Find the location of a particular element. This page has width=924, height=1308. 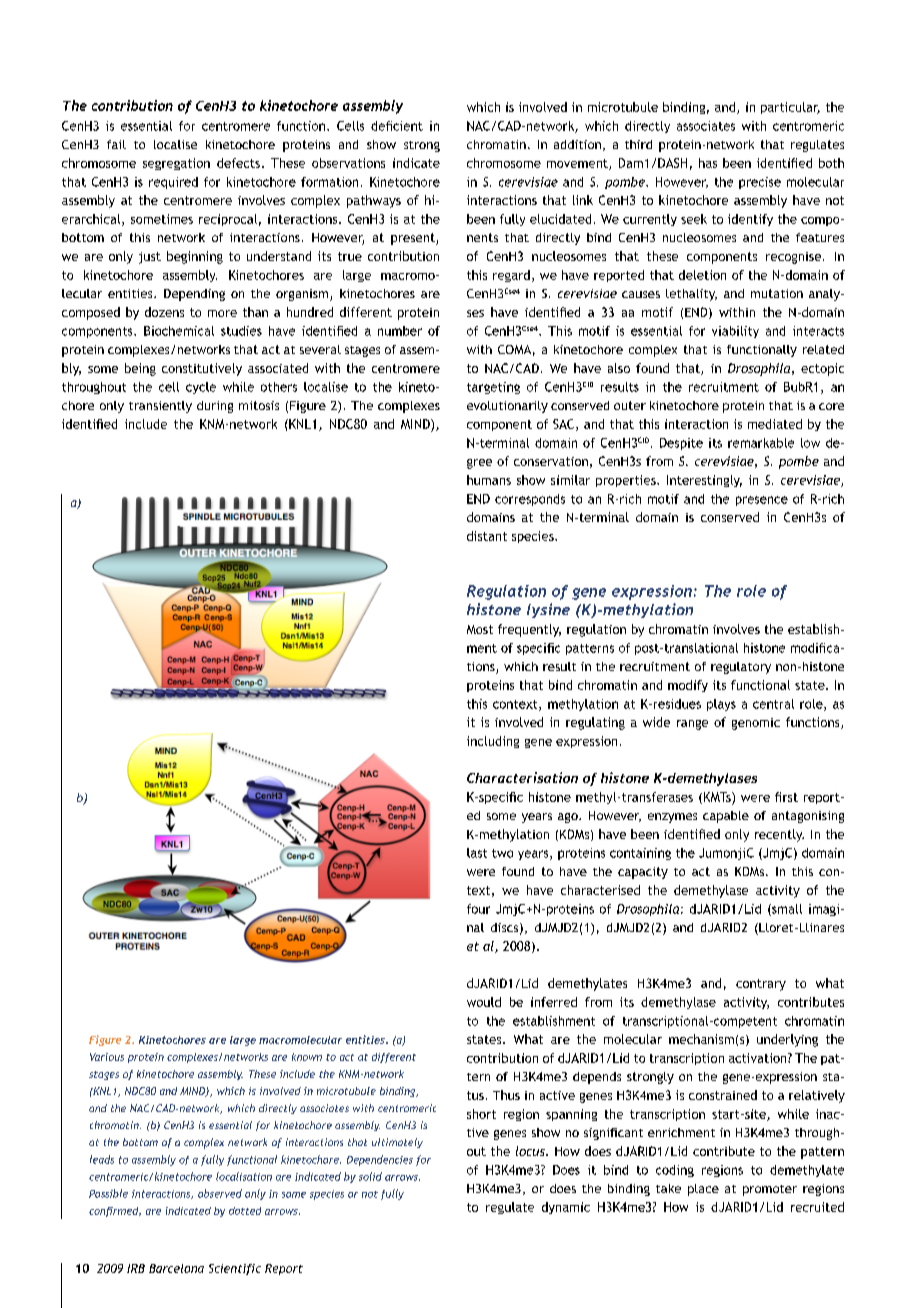

during is located at coordinates (215, 407).
